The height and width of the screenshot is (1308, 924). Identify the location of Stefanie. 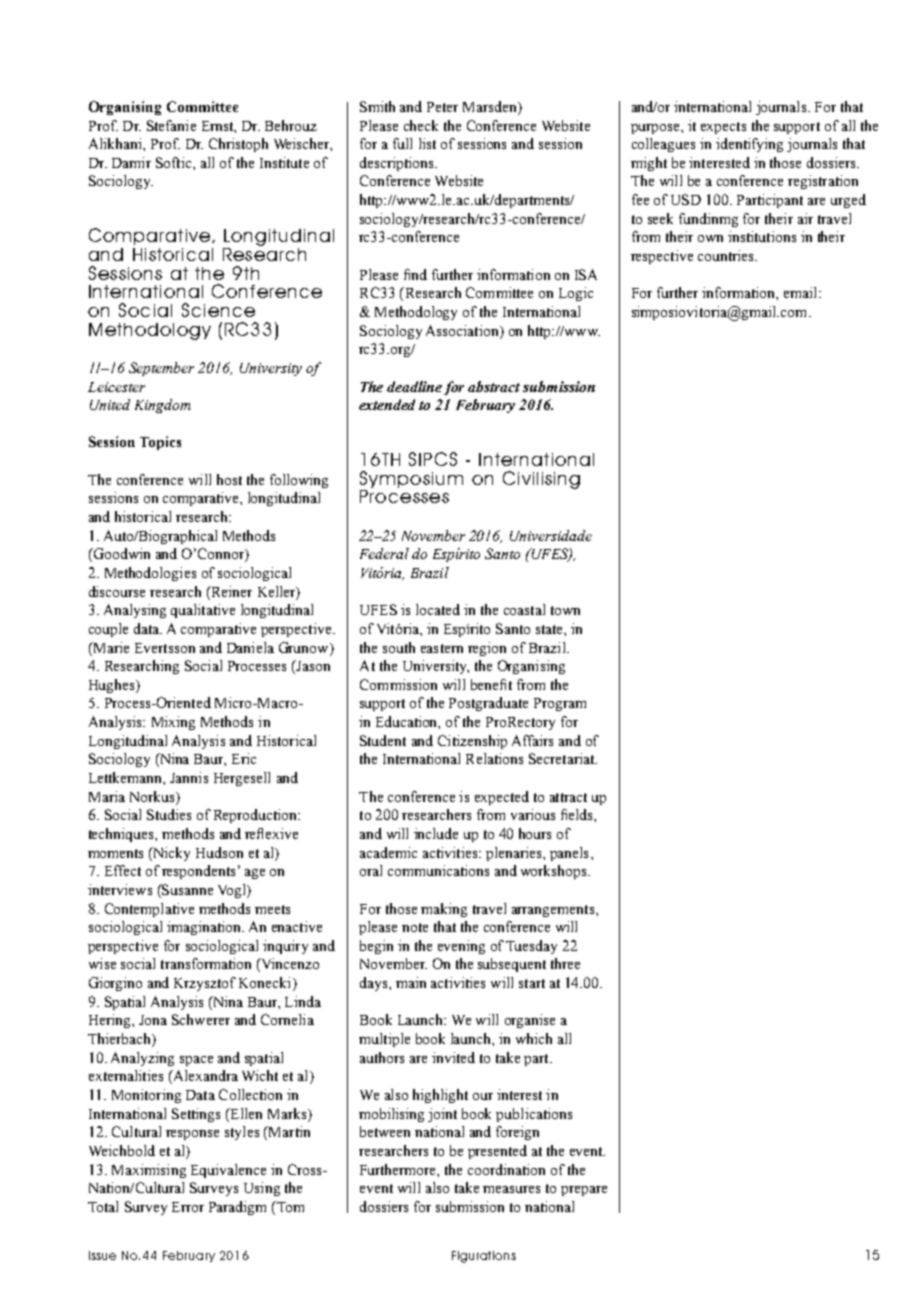
(171, 125).
